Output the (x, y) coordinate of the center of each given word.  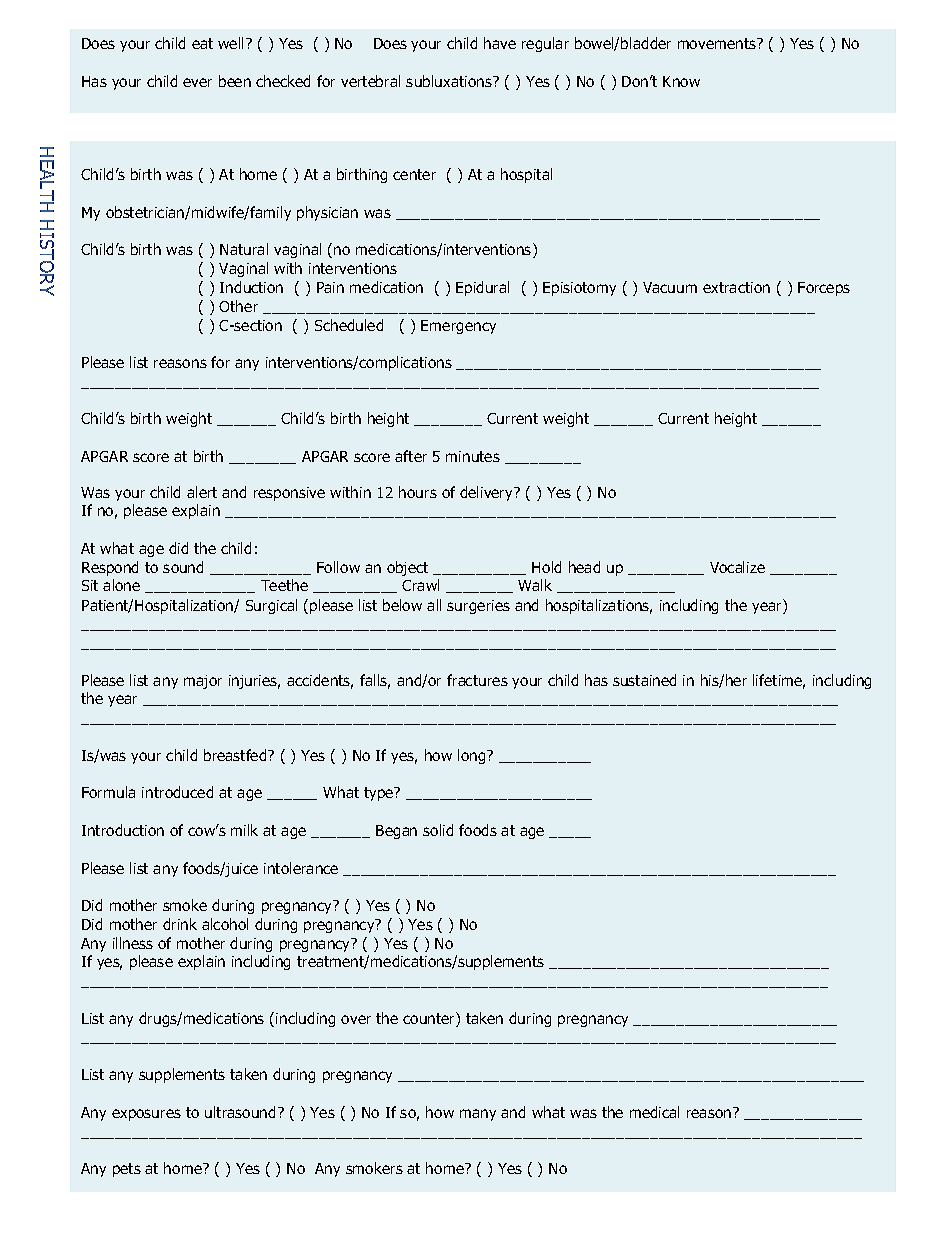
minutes (473, 456)
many (478, 1115)
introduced (177, 792)
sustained (644, 680)
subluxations (450, 81)
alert (202, 492)
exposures (146, 1115)
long (473, 756)
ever (197, 82)
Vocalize (737, 567)
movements (718, 43)
